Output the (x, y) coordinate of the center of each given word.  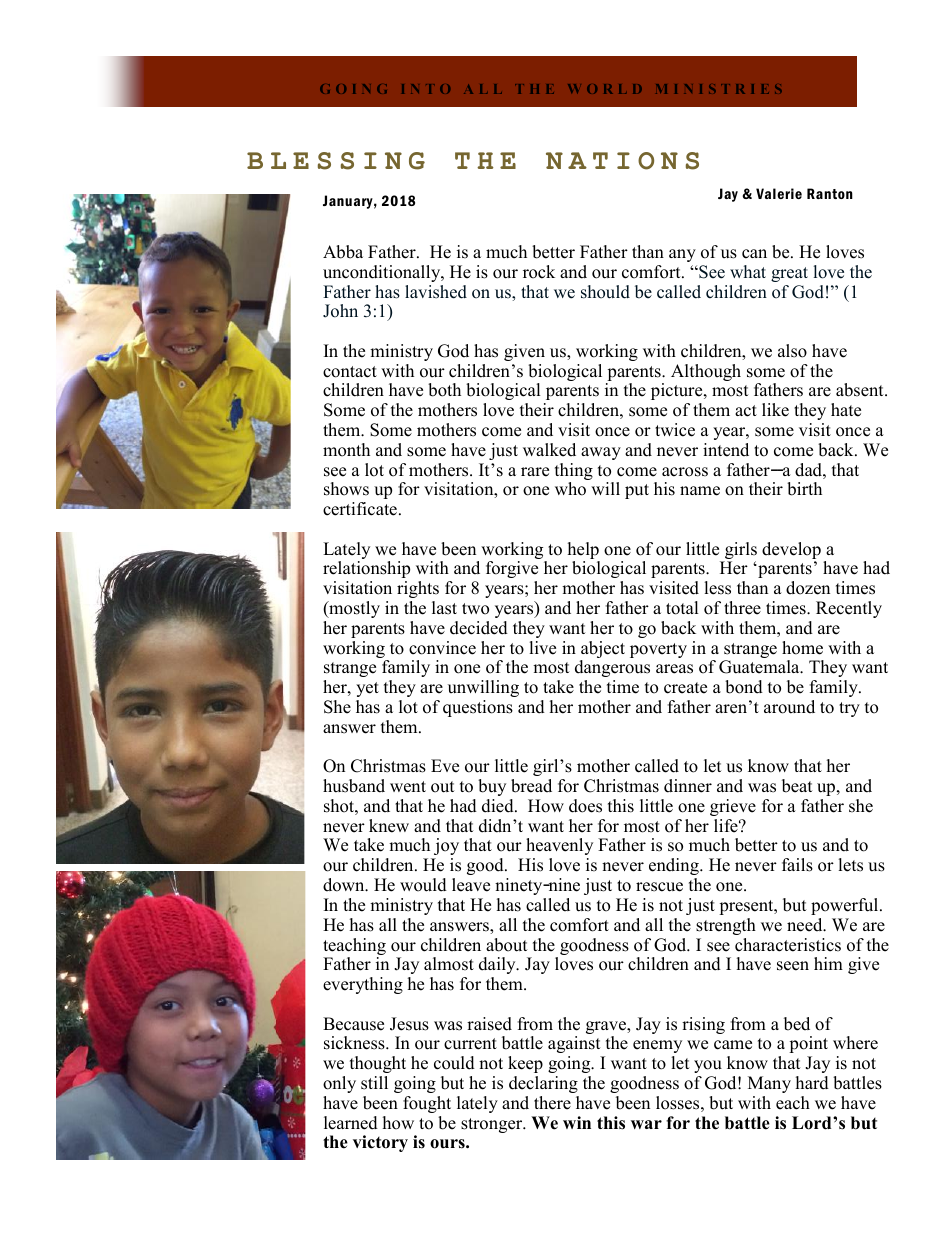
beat (797, 786)
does (585, 806)
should (605, 292)
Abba (343, 252)
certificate (360, 509)
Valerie (779, 193)
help (584, 552)
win (577, 1122)
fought (427, 1104)
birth (804, 489)
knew (389, 826)
